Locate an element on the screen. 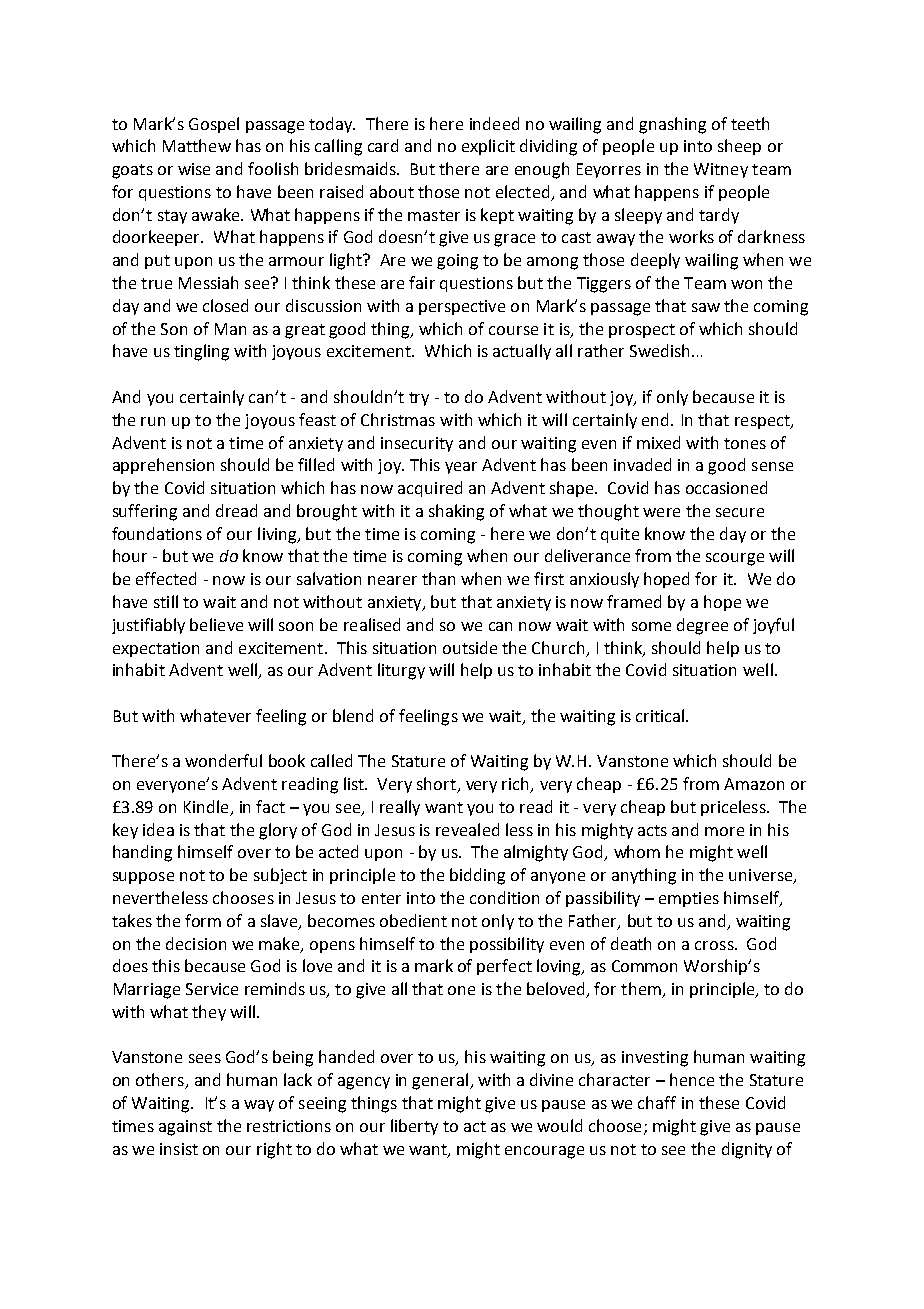  Swedish is located at coordinates (659, 350).
